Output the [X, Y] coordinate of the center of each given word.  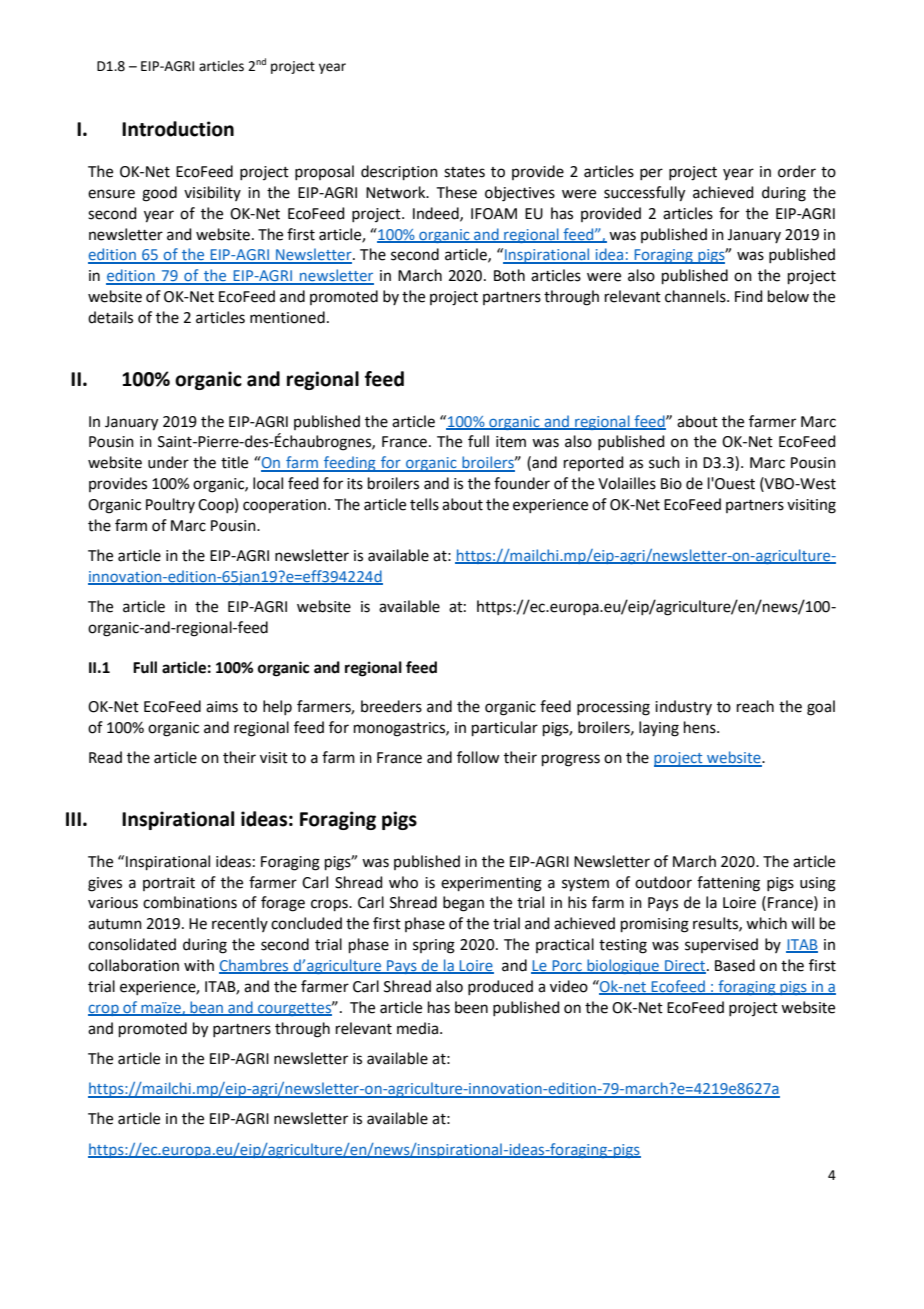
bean [206, 1008]
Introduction [178, 129]
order [797, 171]
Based [735, 965]
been [471, 1007]
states [464, 172]
